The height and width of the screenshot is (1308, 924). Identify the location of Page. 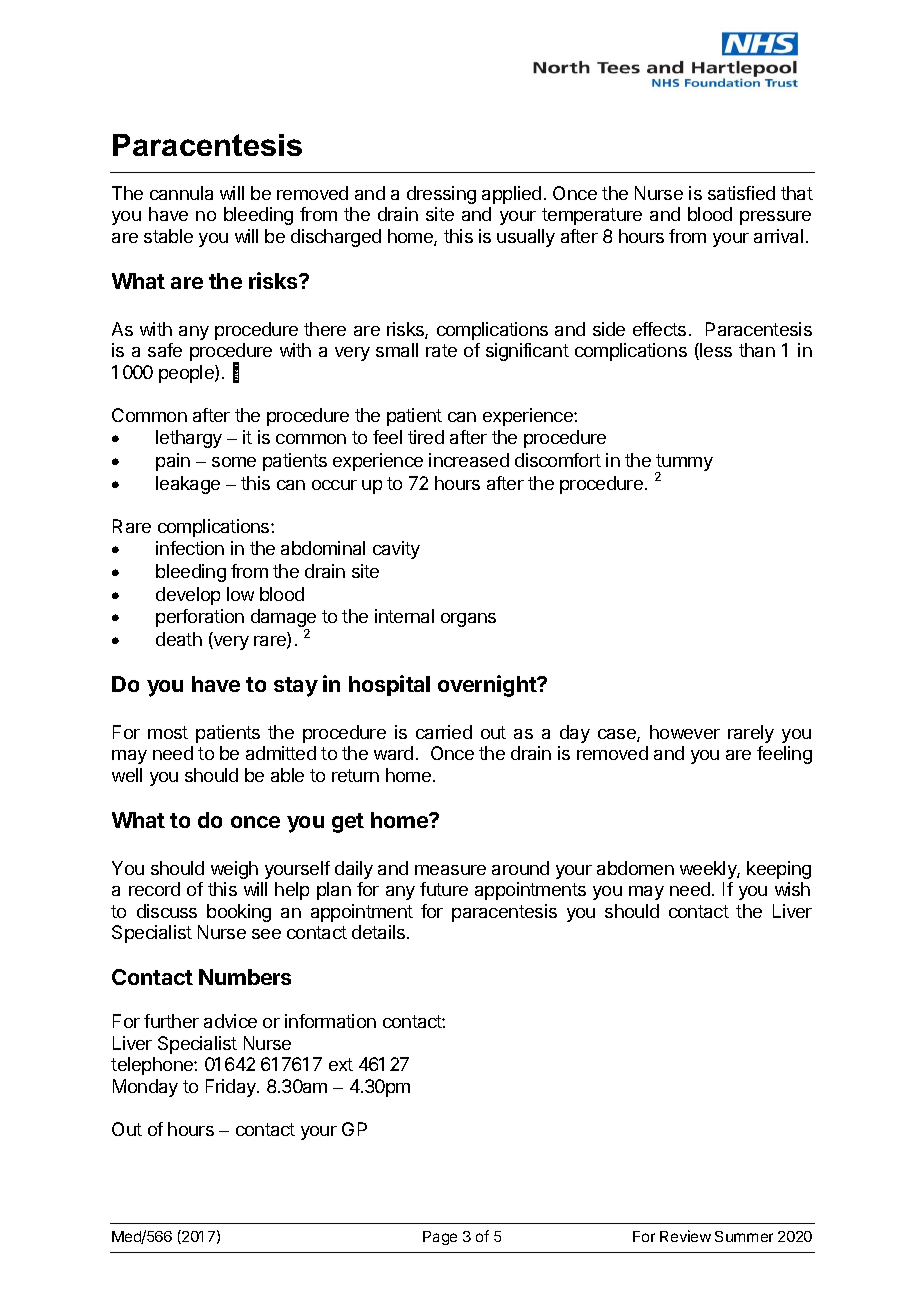
(440, 1238).
